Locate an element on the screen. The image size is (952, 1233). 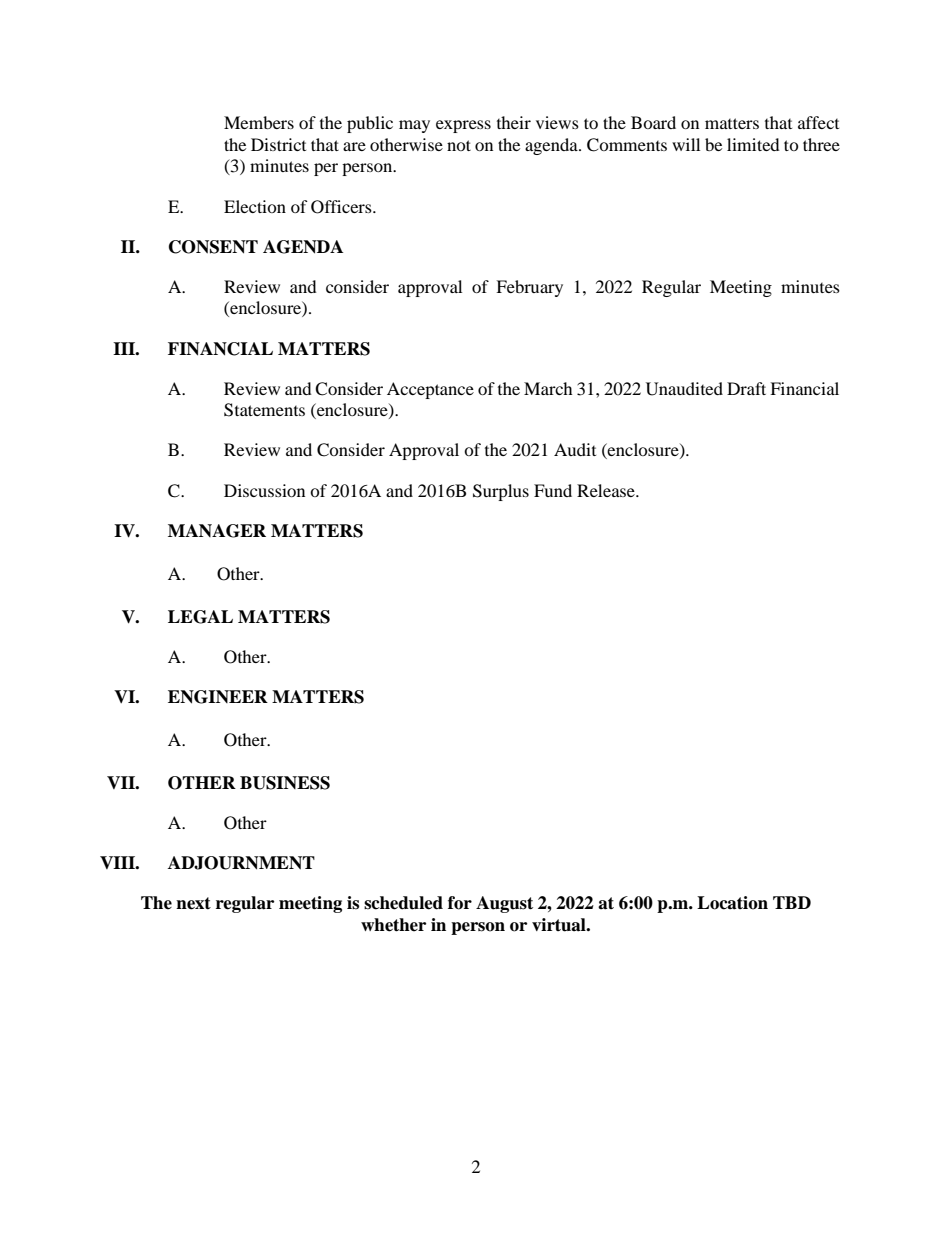
ADJOURNMENT is located at coordinates (241, 863).
